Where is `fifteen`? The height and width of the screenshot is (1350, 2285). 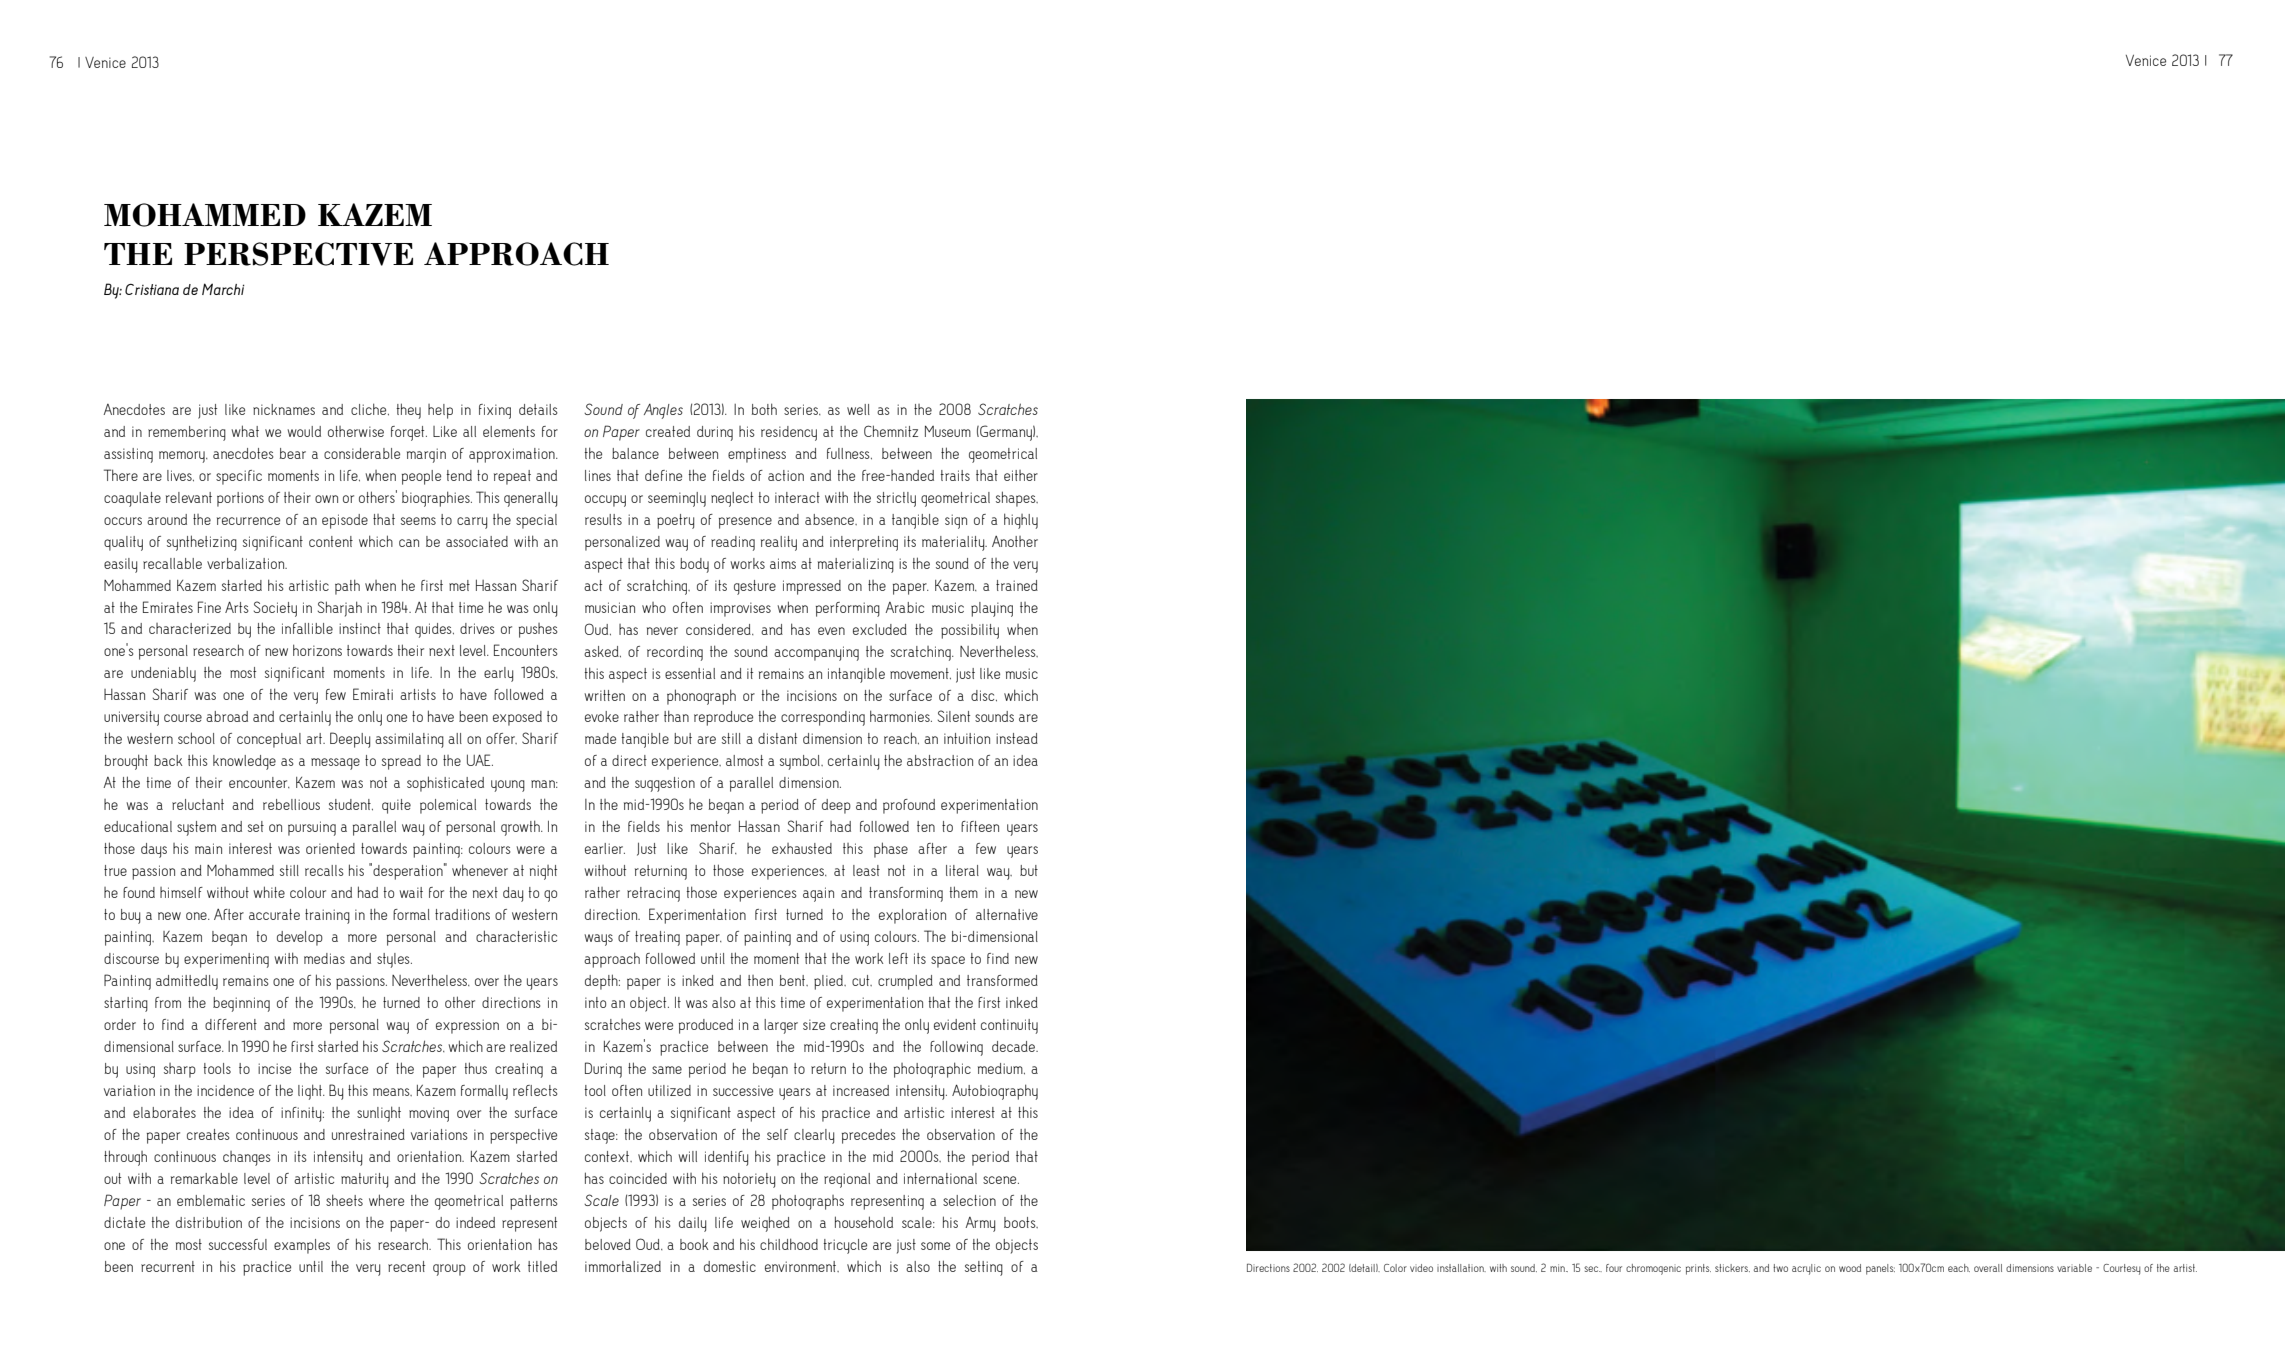
fifteen is located at coordinates (980, 826).
